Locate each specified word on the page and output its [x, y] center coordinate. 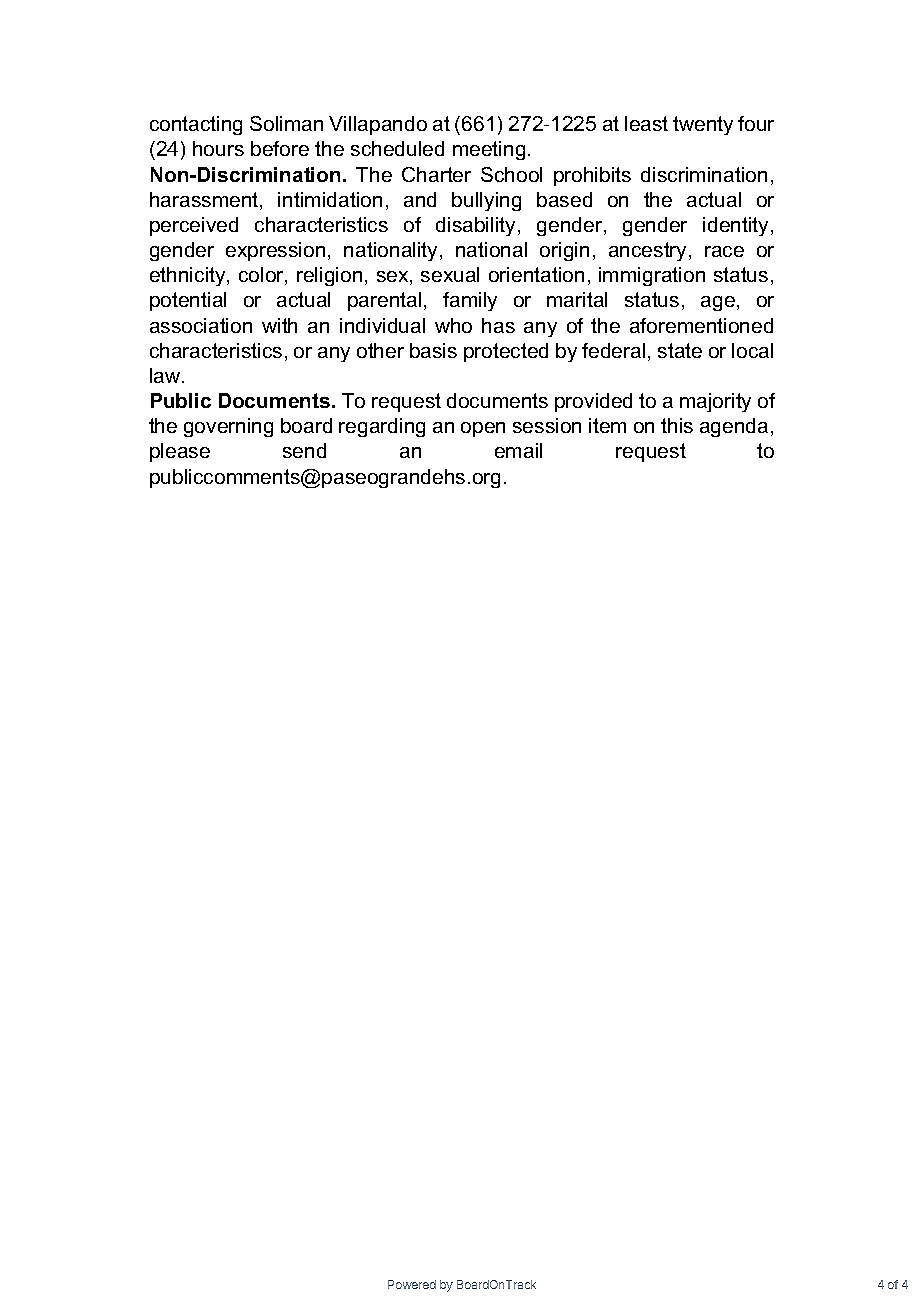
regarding [382, 427]
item [607, 425]
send [304, 450]
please [180, 452]
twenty [703, 125]
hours [218, 148]
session [547, 425]
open [483, 429]
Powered [412, 1284]
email [518, 450]
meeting [489, 150]
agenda [734, 427]
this [677, 425]
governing [228, 427]
